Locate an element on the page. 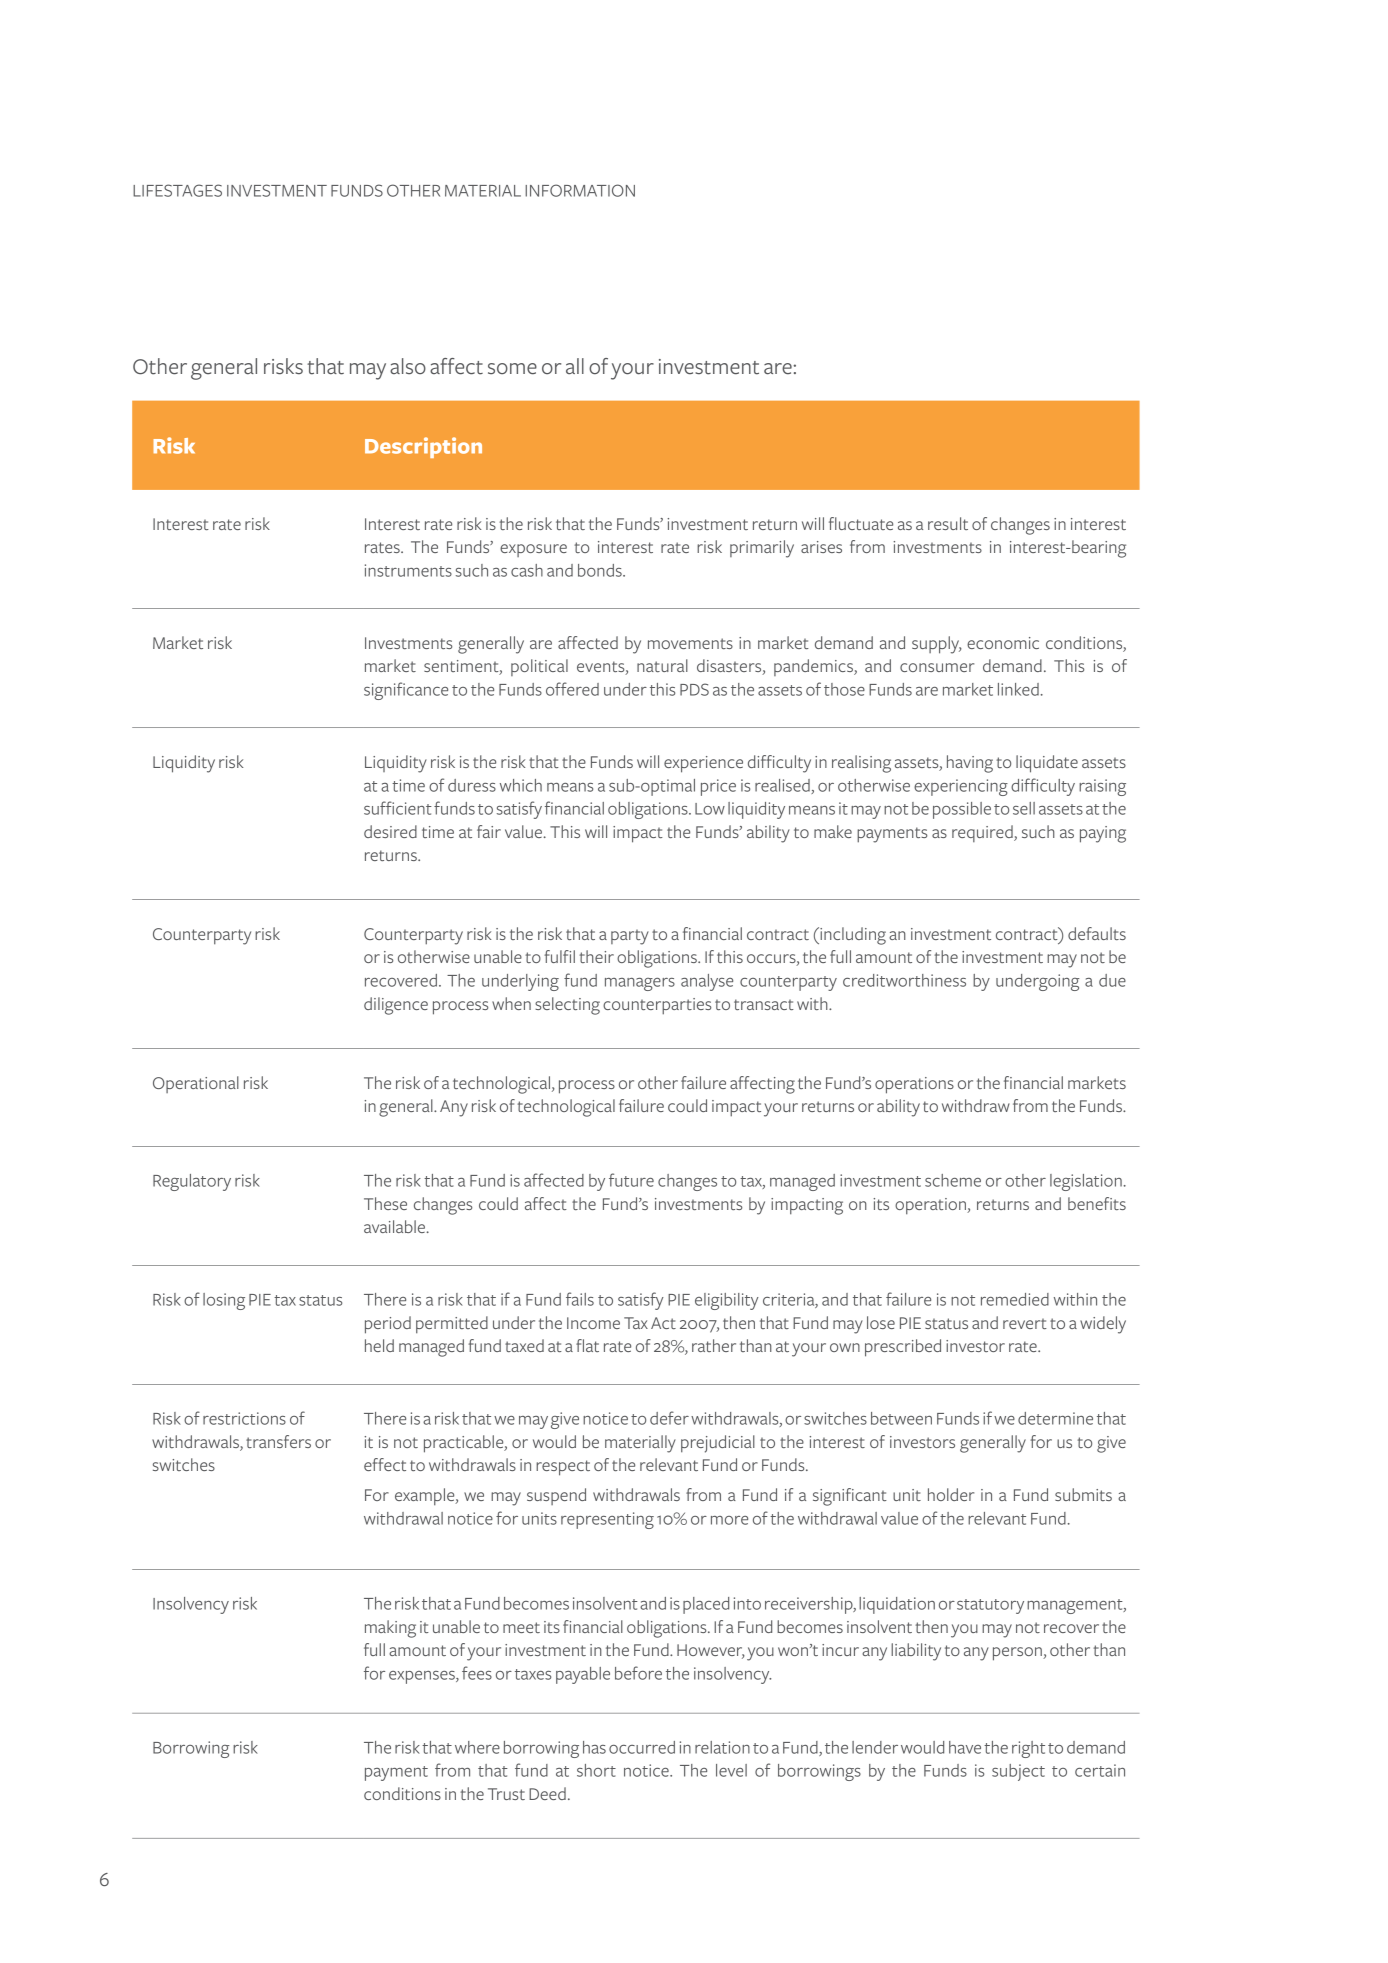 The image size is (1388, 1963). INFORMATION is located at coordinates (580, 190).
